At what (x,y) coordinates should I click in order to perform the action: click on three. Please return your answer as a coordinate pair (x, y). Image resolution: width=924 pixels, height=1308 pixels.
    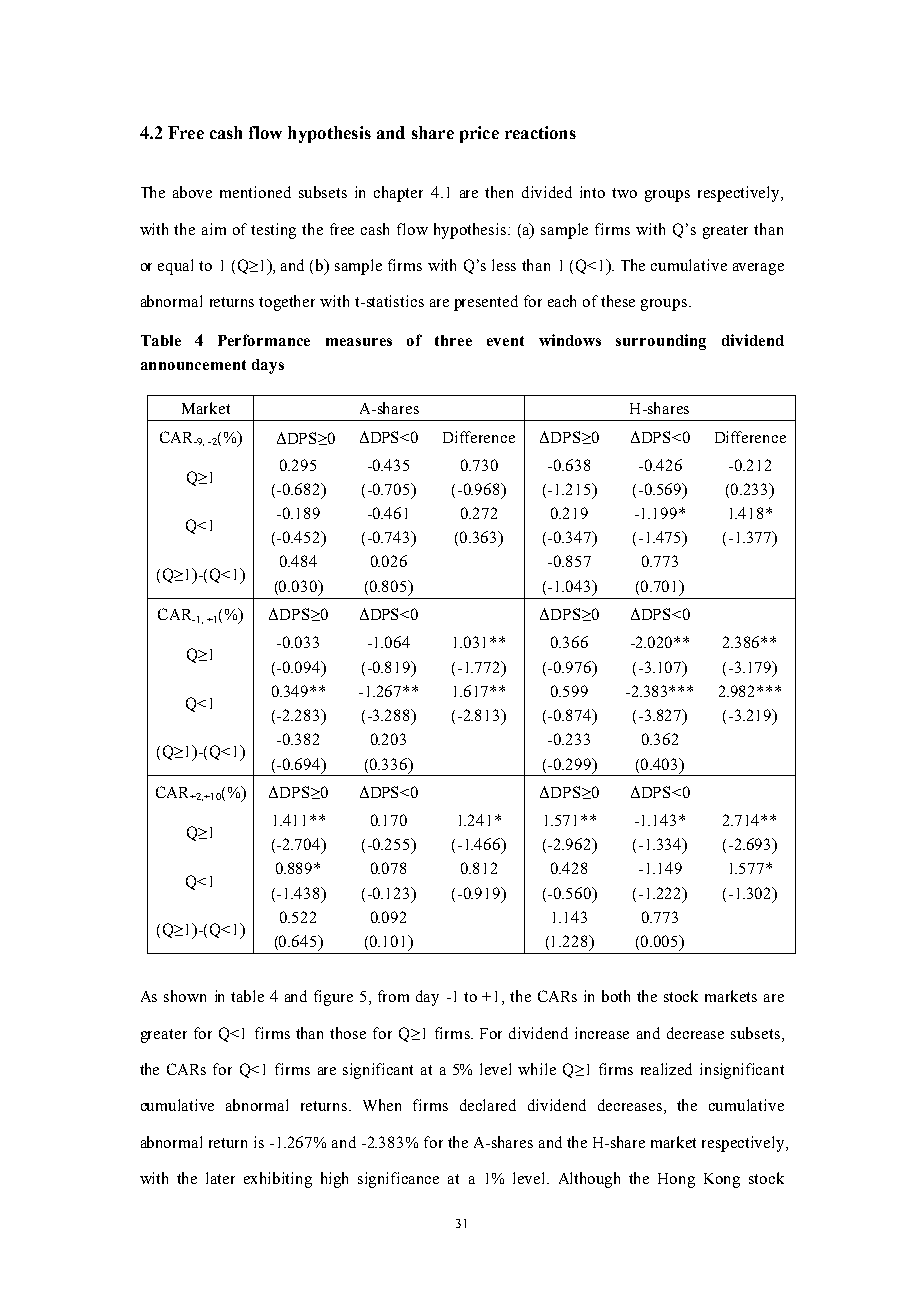
    Looking at the image, I should click on (453, 340).
